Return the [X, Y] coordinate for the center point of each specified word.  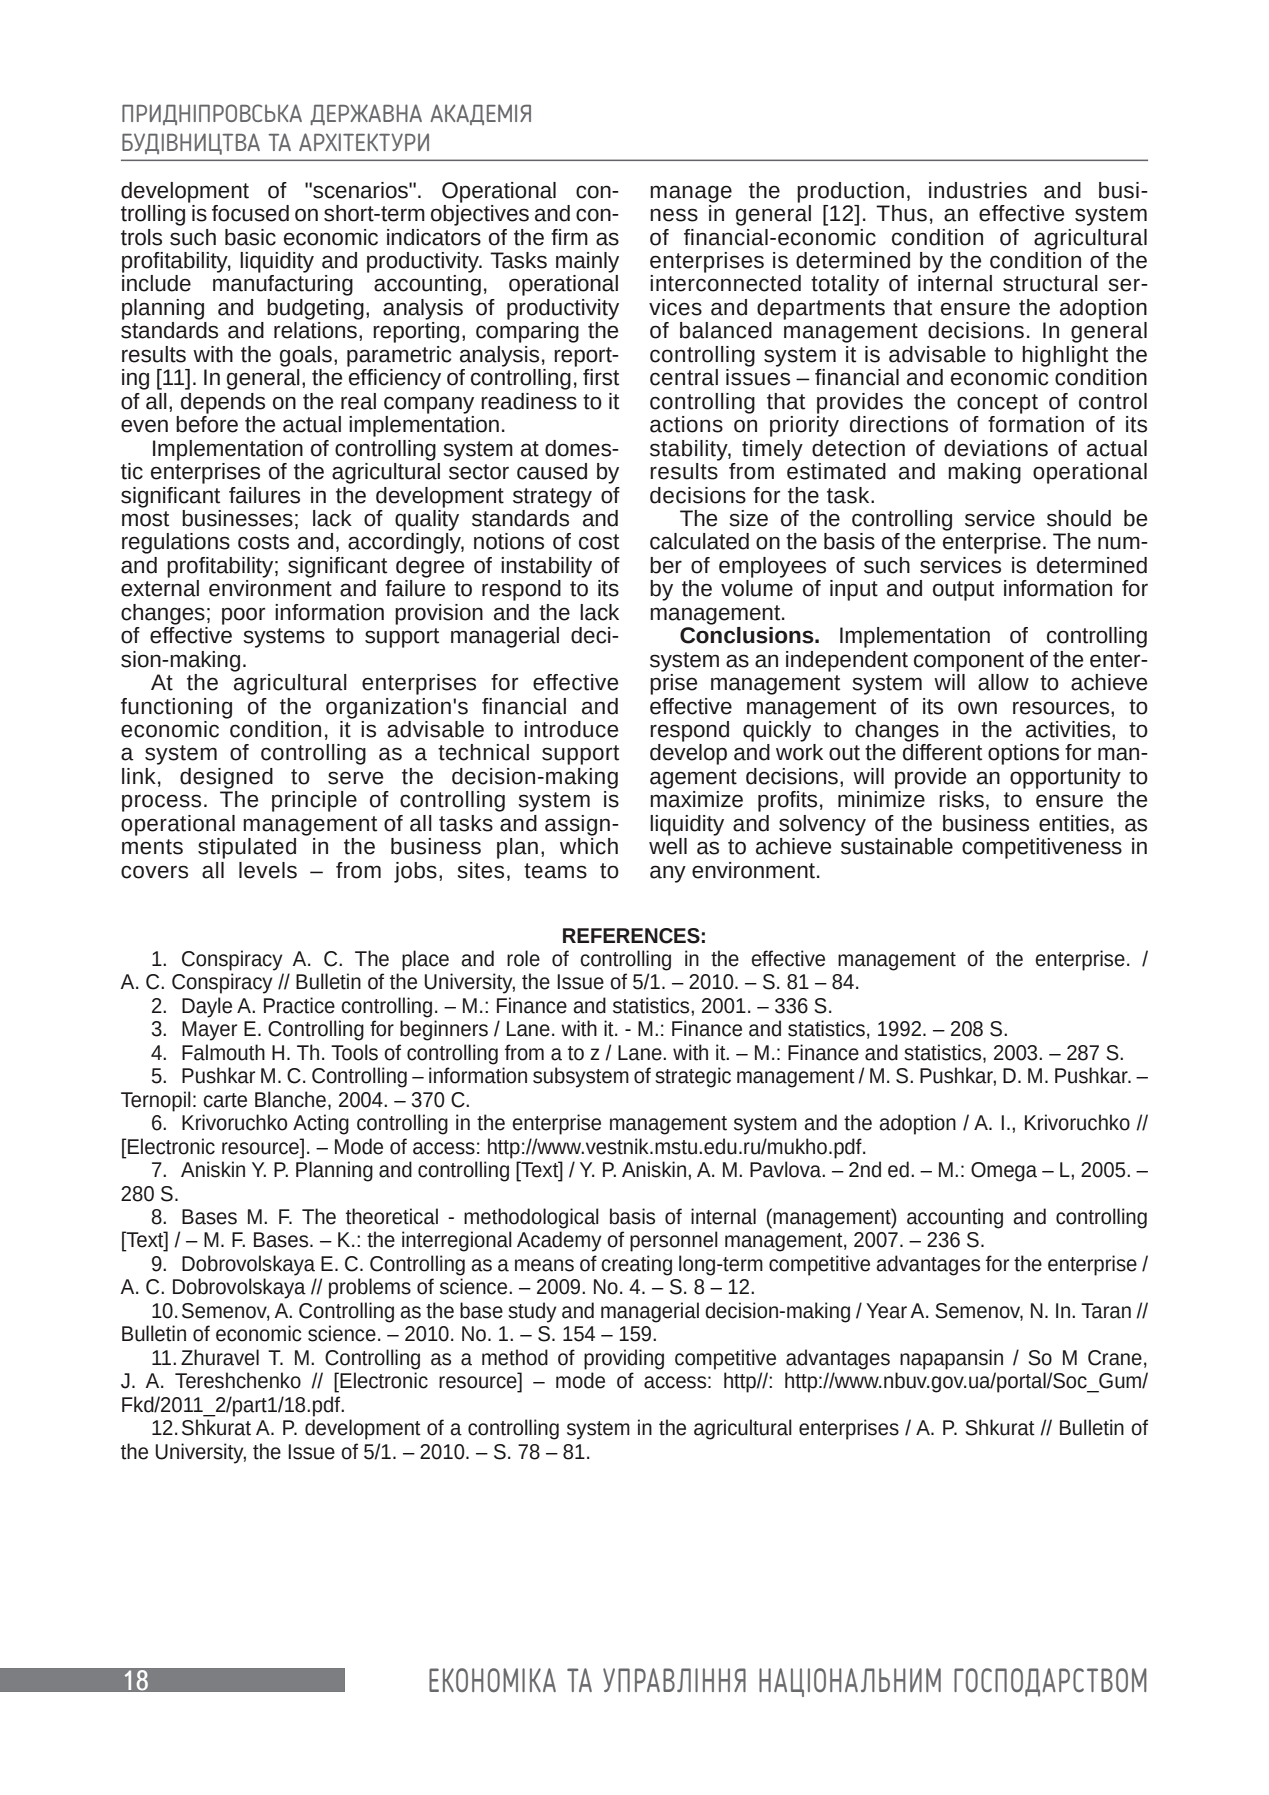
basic [250, 237]
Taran [1106, 1311]
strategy [552, 498]
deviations [996, 448]
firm [569, 237]
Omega [1004, 1172]
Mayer [209, 1031]
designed [226, 778]
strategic [693, 1077]
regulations [176, 543]
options [1023, 754]
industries [978, 190]
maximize [696, 798]
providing [624, 1359]
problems [370, 1288]
